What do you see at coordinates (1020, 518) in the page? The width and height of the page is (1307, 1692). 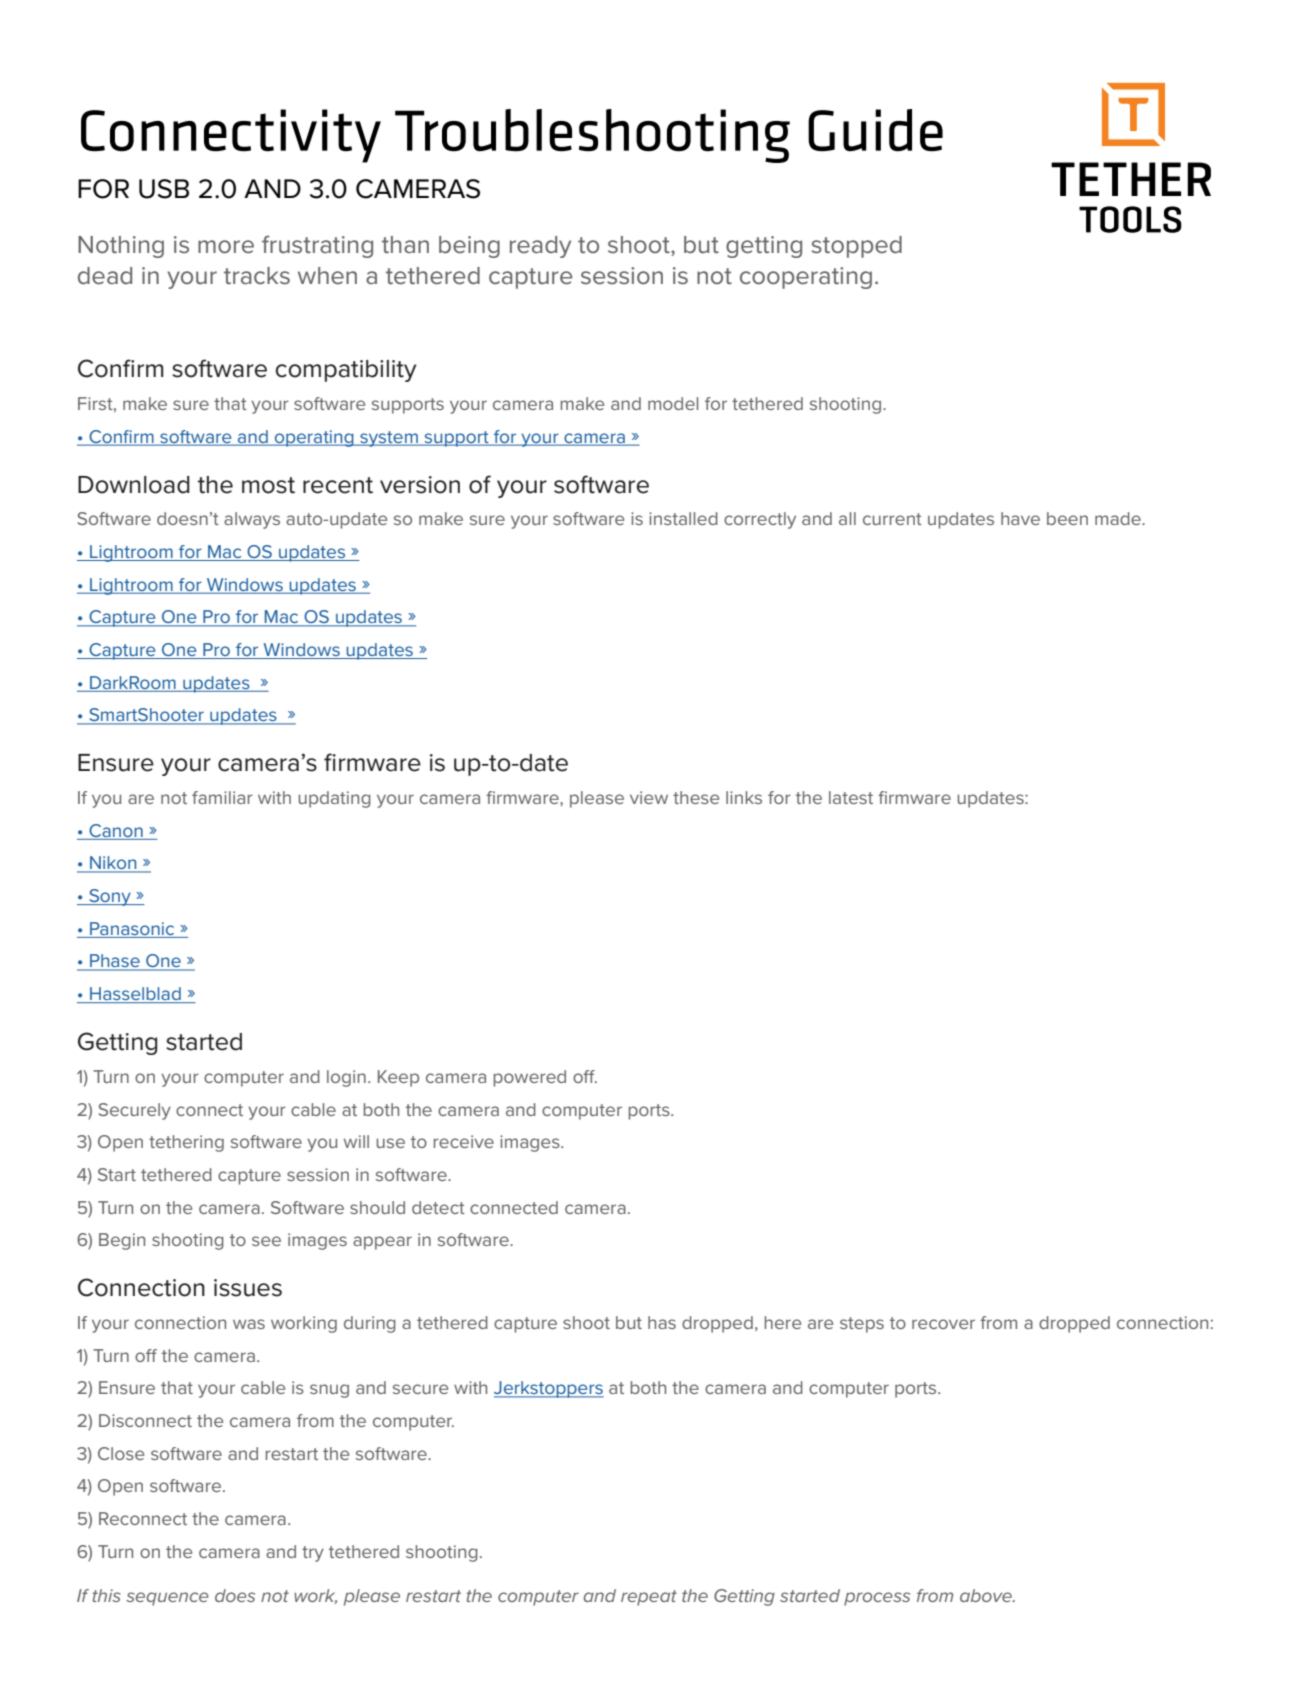 I see `have` at bounding box center [1020, 518].
